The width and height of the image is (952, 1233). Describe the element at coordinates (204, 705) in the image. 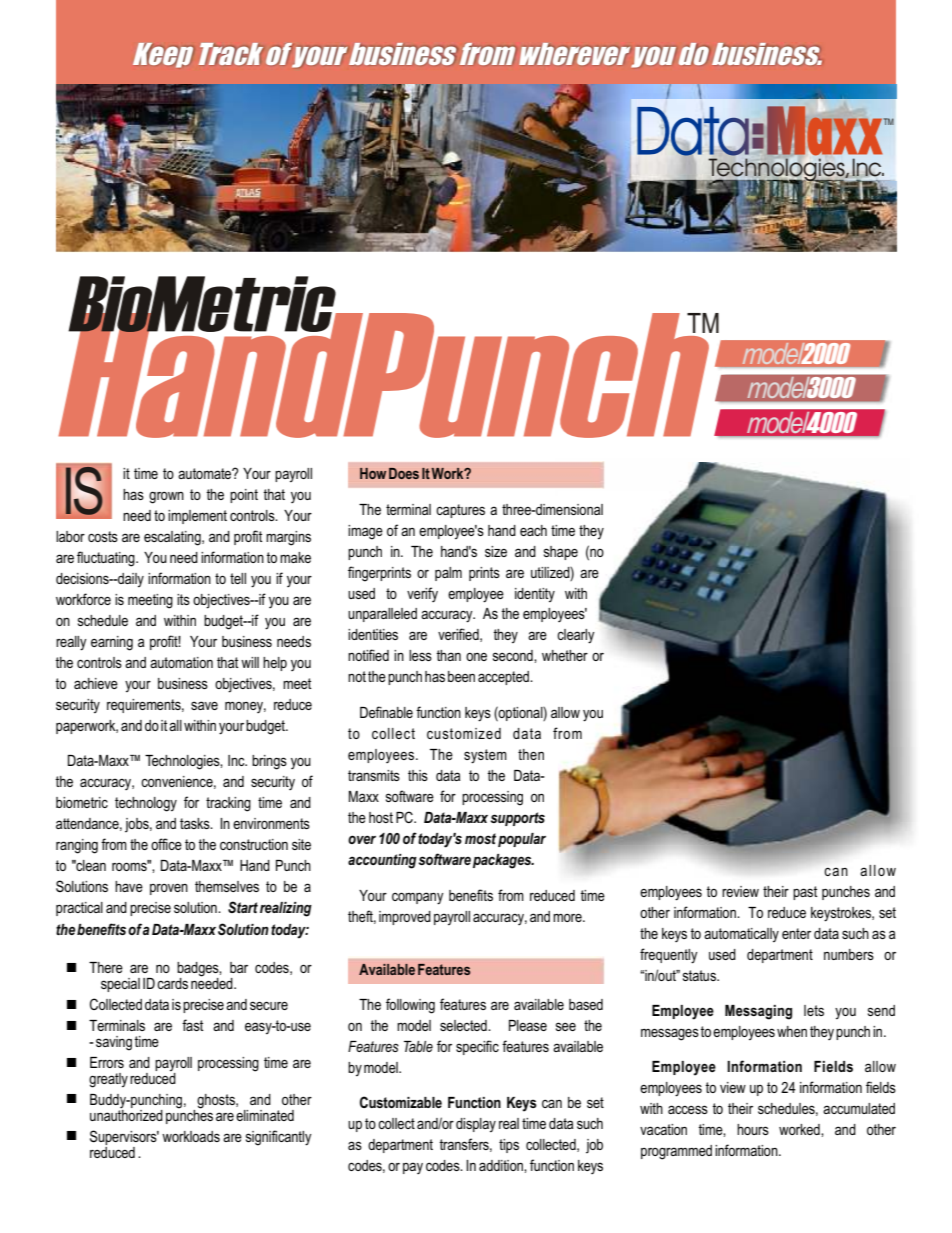

I see `save` at that location.
